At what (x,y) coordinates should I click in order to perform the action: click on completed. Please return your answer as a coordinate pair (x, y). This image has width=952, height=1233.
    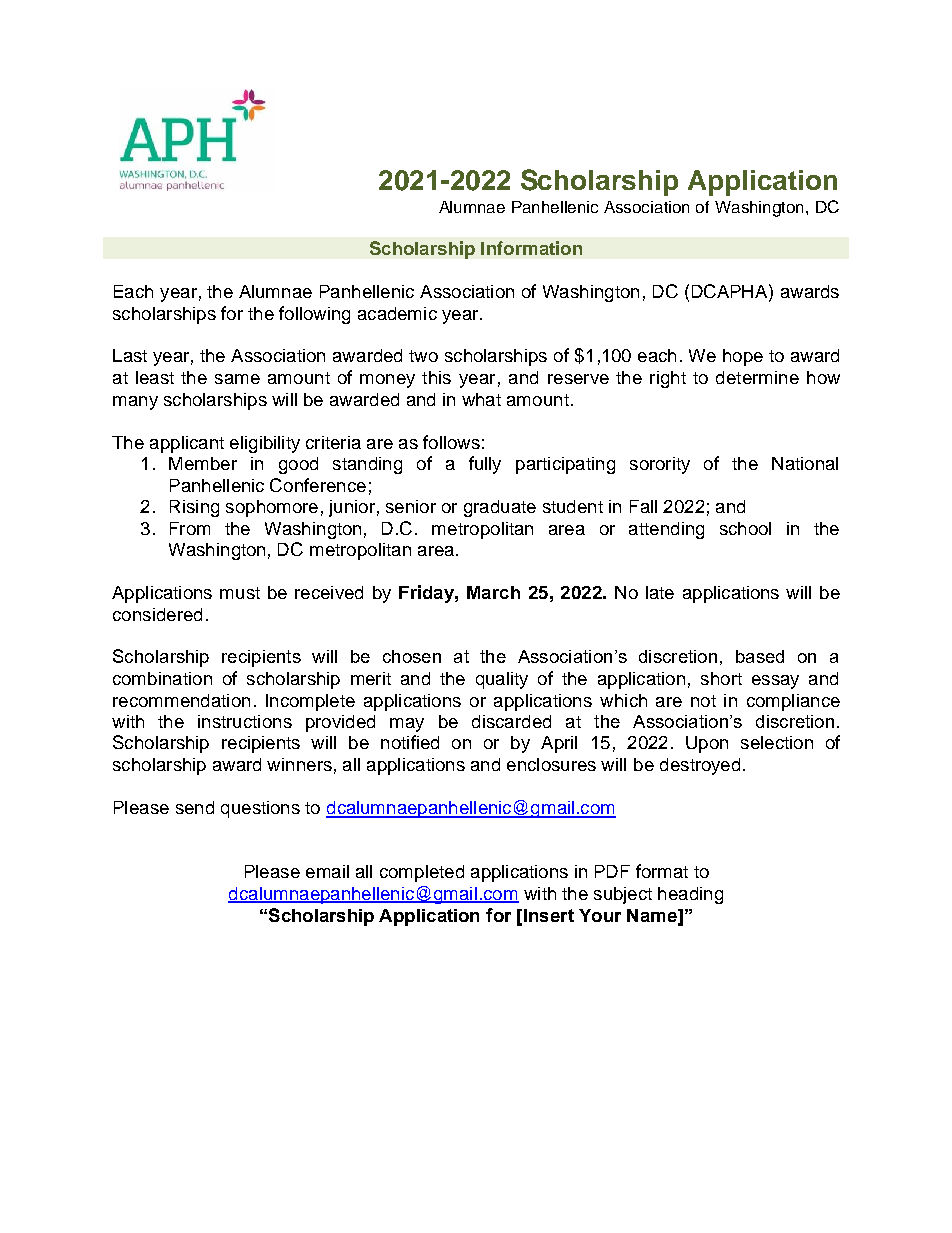
    Looking at the image, I should click on (422, 873).
